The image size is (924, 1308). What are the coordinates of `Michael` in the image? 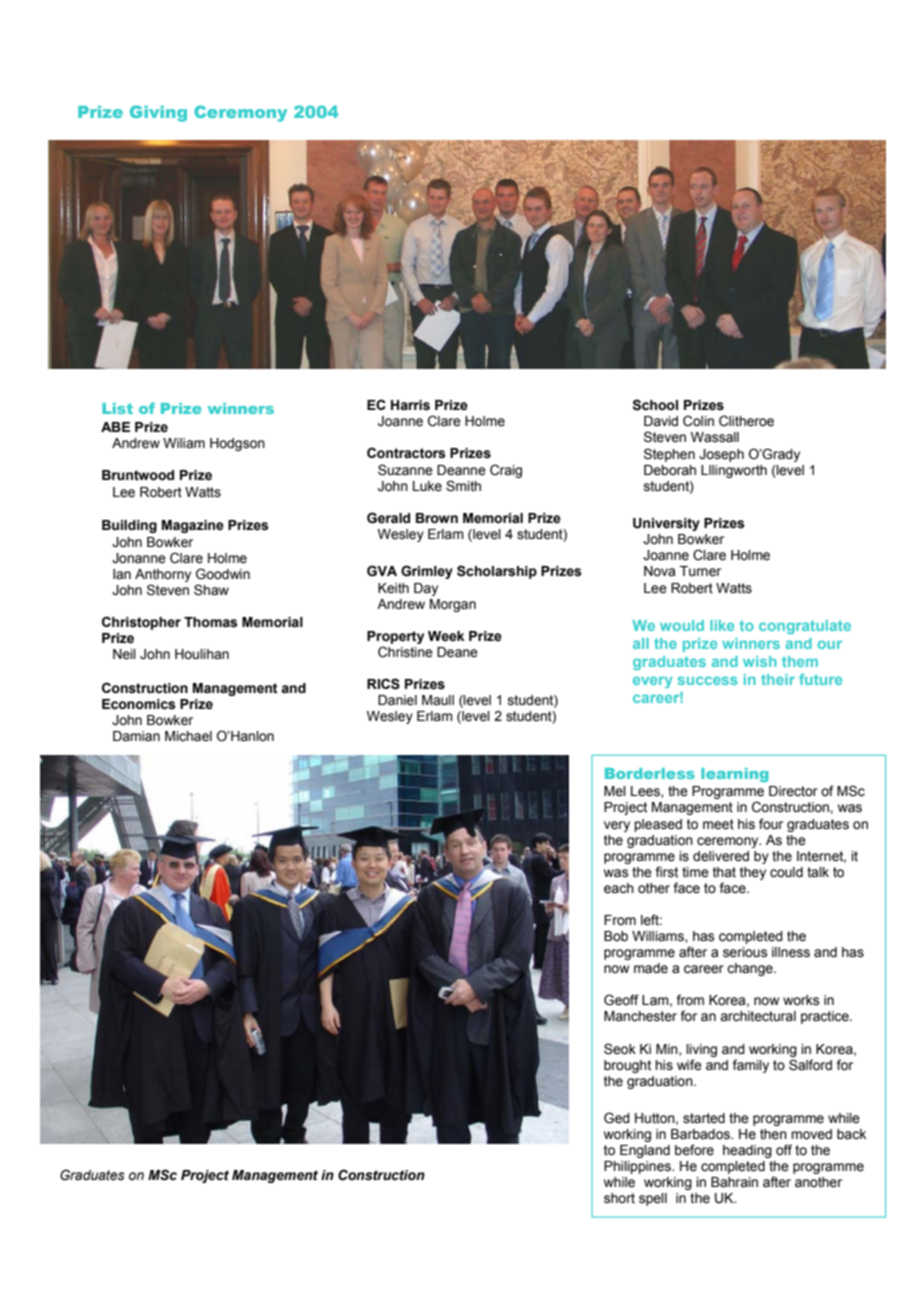 It's located at (188, 736).
